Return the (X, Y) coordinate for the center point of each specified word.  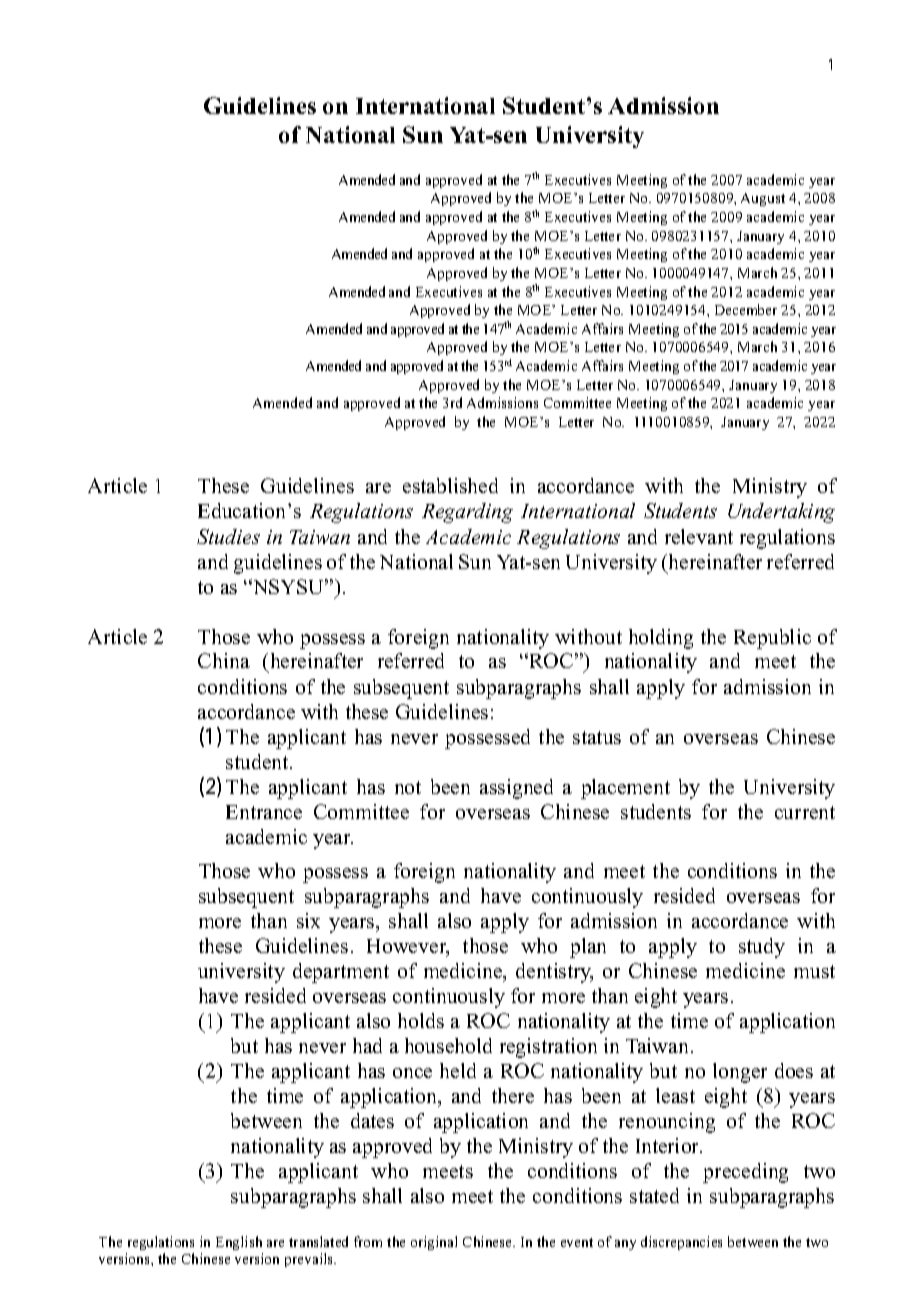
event (577, 1242)
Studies (228, 536)
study (762, 948)
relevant (699, 536)
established (450, 485)
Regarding (467, 513)
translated (318, 1241)
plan (588, 948)
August (763, 199)
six (308, 920)
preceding (745, 1173)
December (746, 309)
